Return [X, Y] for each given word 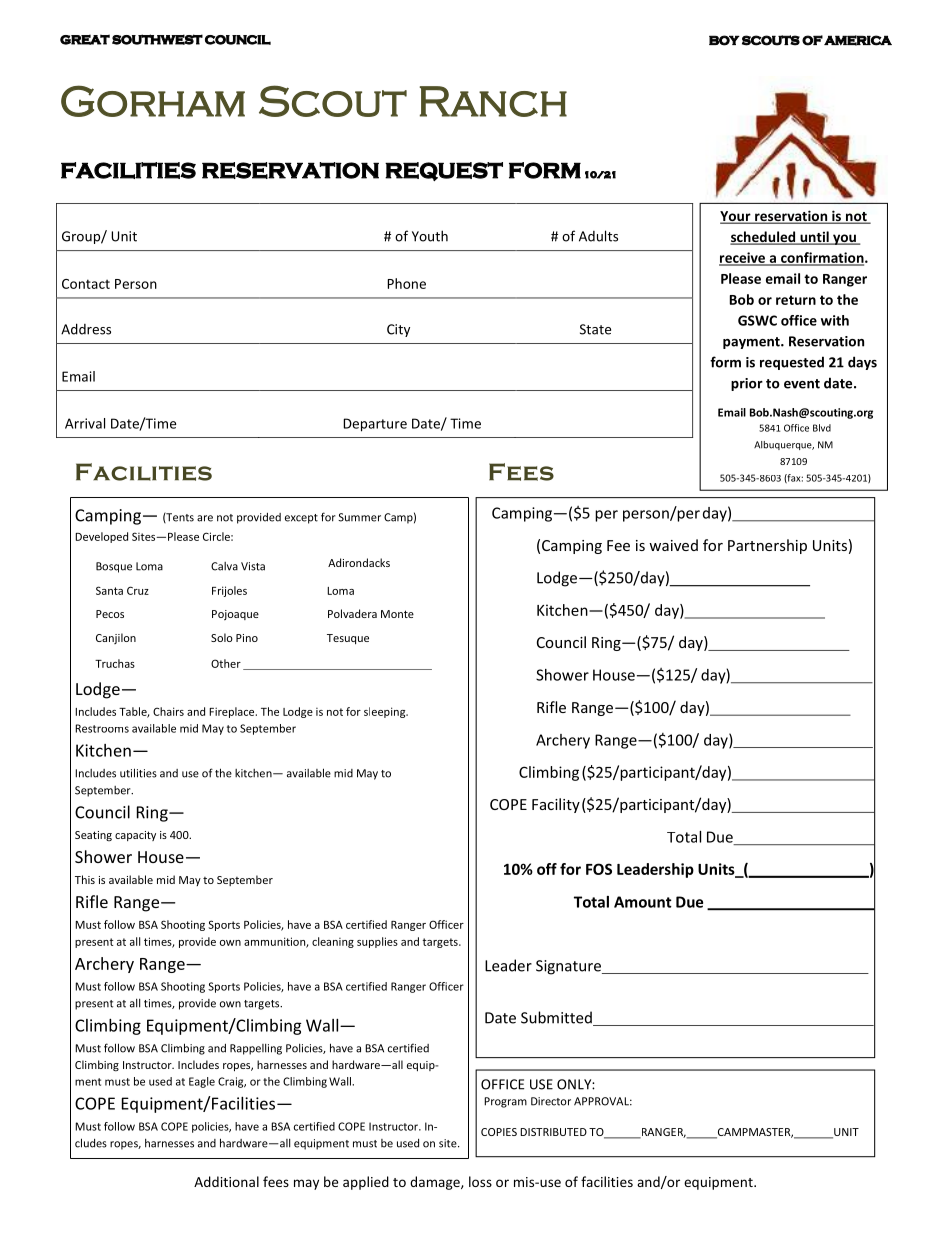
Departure [375, 425]
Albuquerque [784, 445]
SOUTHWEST [157, 39]
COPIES [499, 1132]
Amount [643, 902]
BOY [724, 40]
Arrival [85, 423]
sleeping [386, 712]
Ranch [493, 101]
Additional [226, 1181]
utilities [138, 773]
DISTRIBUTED [553, 1132]
